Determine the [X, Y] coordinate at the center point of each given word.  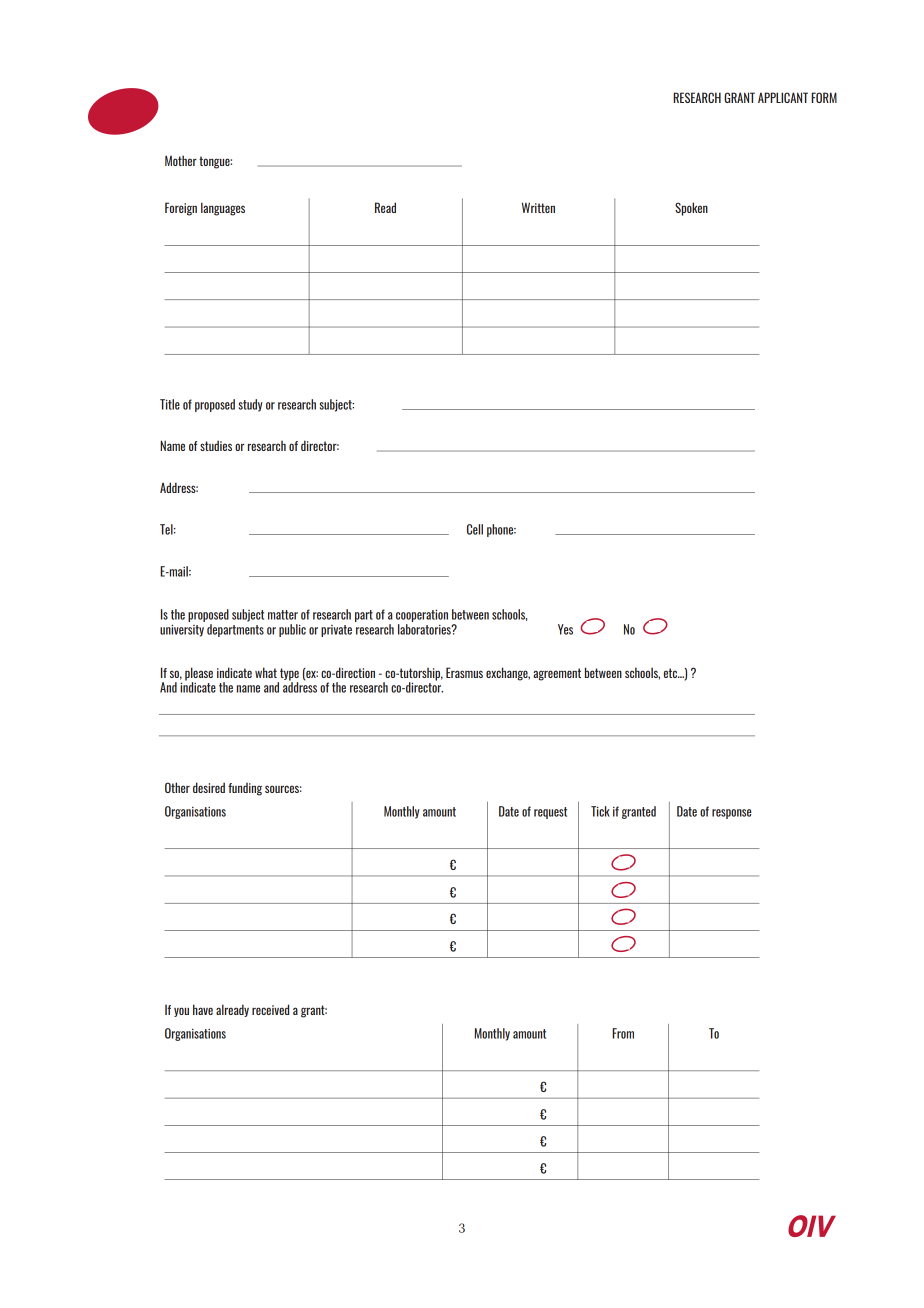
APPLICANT [783, 97]
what [266, 672]
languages [223, 209]
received [270, 1009]
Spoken [691, 209]
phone [501, 530]
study [251, 405]
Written [538, 207]
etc [671, 673]
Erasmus [464, 672]
